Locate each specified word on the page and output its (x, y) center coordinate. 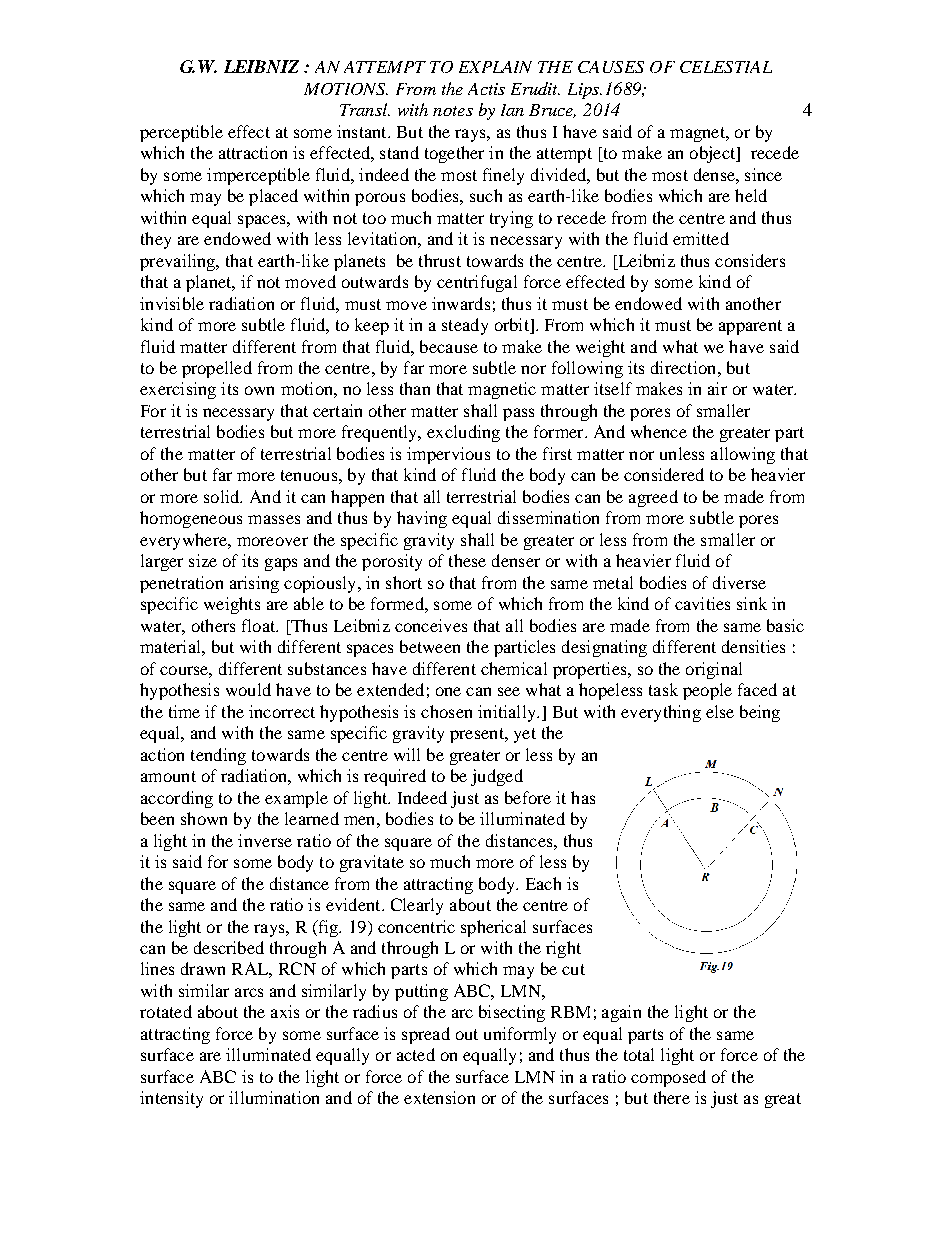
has (583, 797)
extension (439, 1097)
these (467, 560)
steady (465, 326)
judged (497, 777)
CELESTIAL (726, 67)
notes (453, 111)
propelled (217, 369)
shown (204, 818)
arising (254, 584)
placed (273, 197)
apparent (750, 327)
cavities (702, 603)
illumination (274, 1097)
